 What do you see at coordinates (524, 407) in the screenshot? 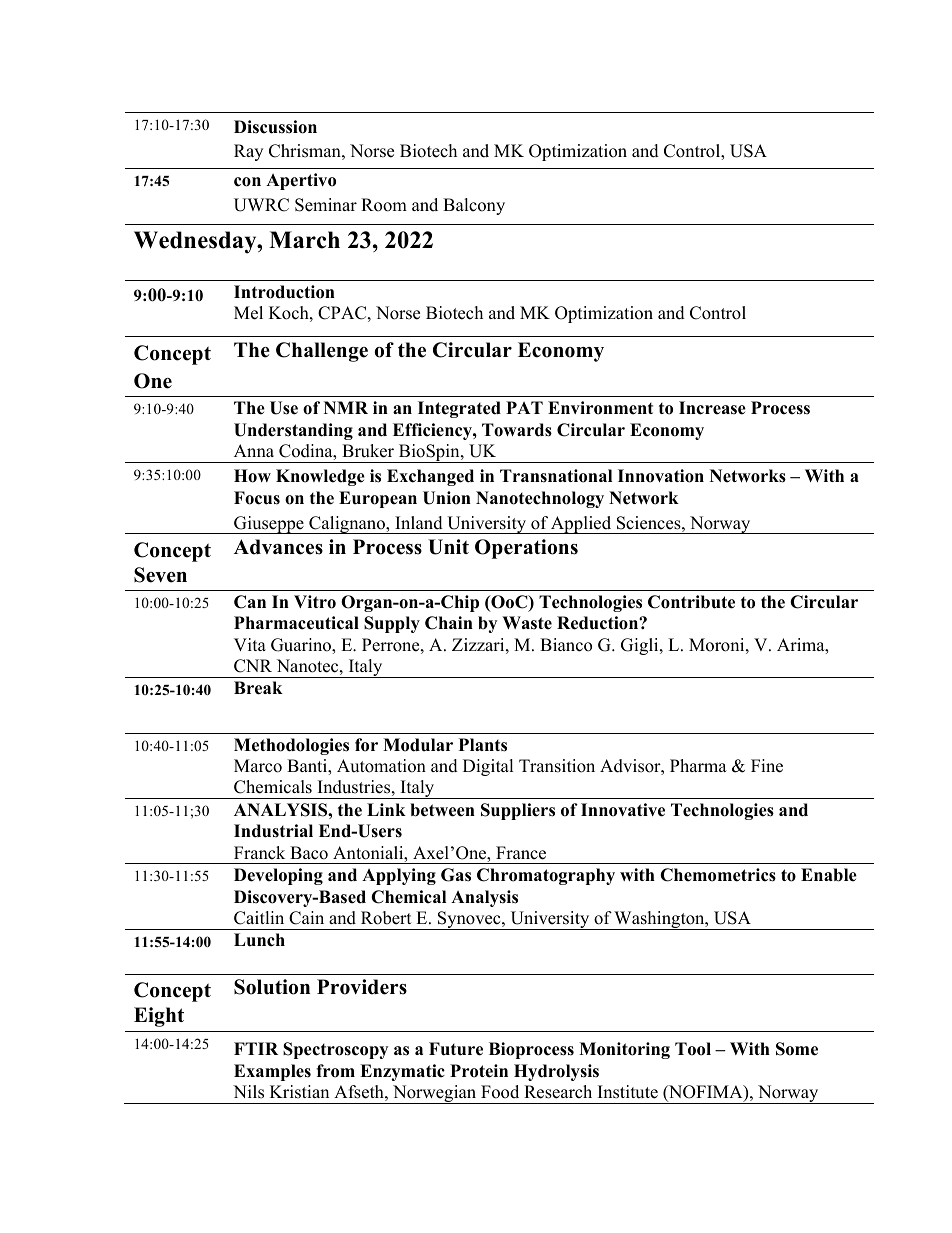
I see `PAT` at bounding box center [524, 407].
